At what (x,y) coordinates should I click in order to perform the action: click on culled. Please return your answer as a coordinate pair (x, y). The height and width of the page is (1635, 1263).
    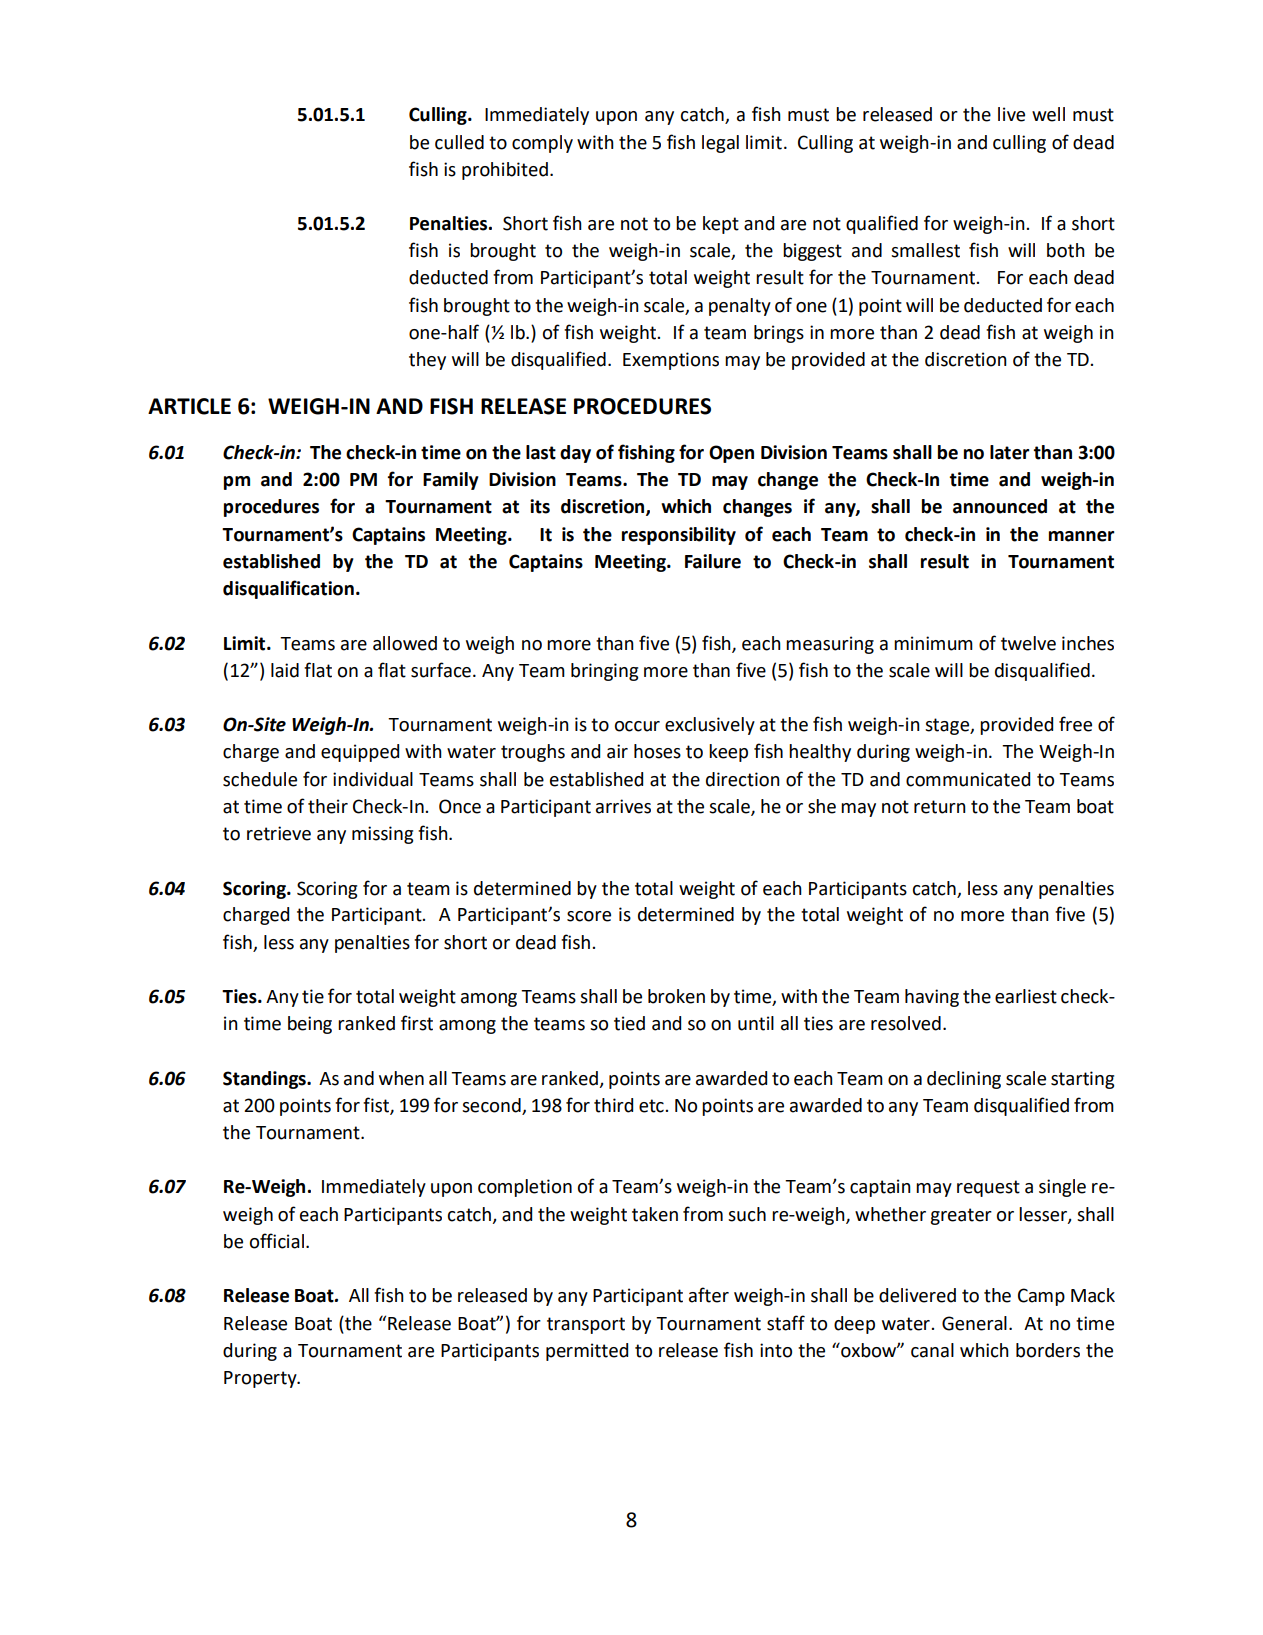
    Looking at the image, I should click on (459, 142).
